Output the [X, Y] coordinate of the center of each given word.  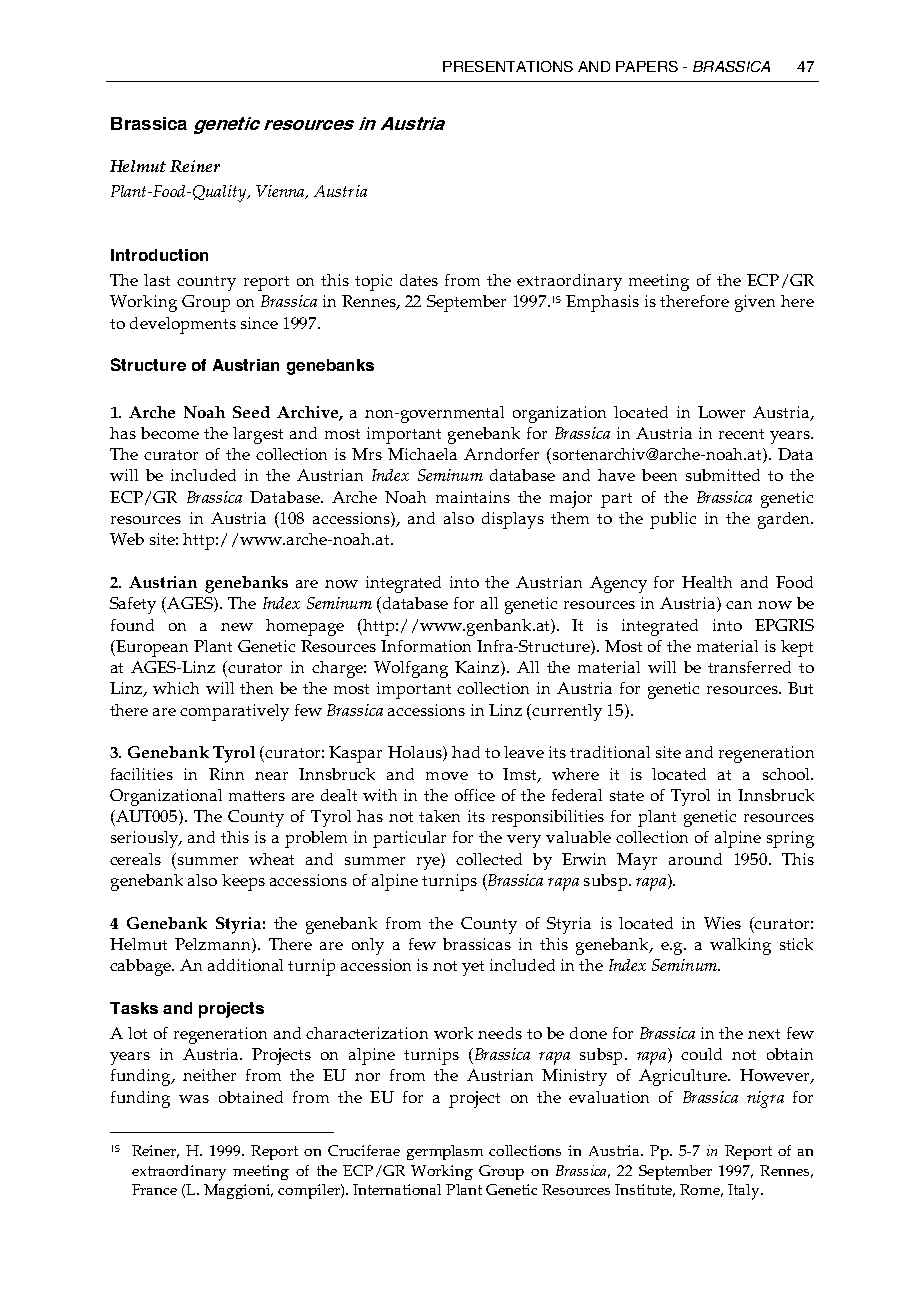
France [154, 1189]
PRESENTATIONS [508, 66]
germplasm [445, 1152]
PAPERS [647, 66]
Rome [701, 1190]
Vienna [281, 192]
